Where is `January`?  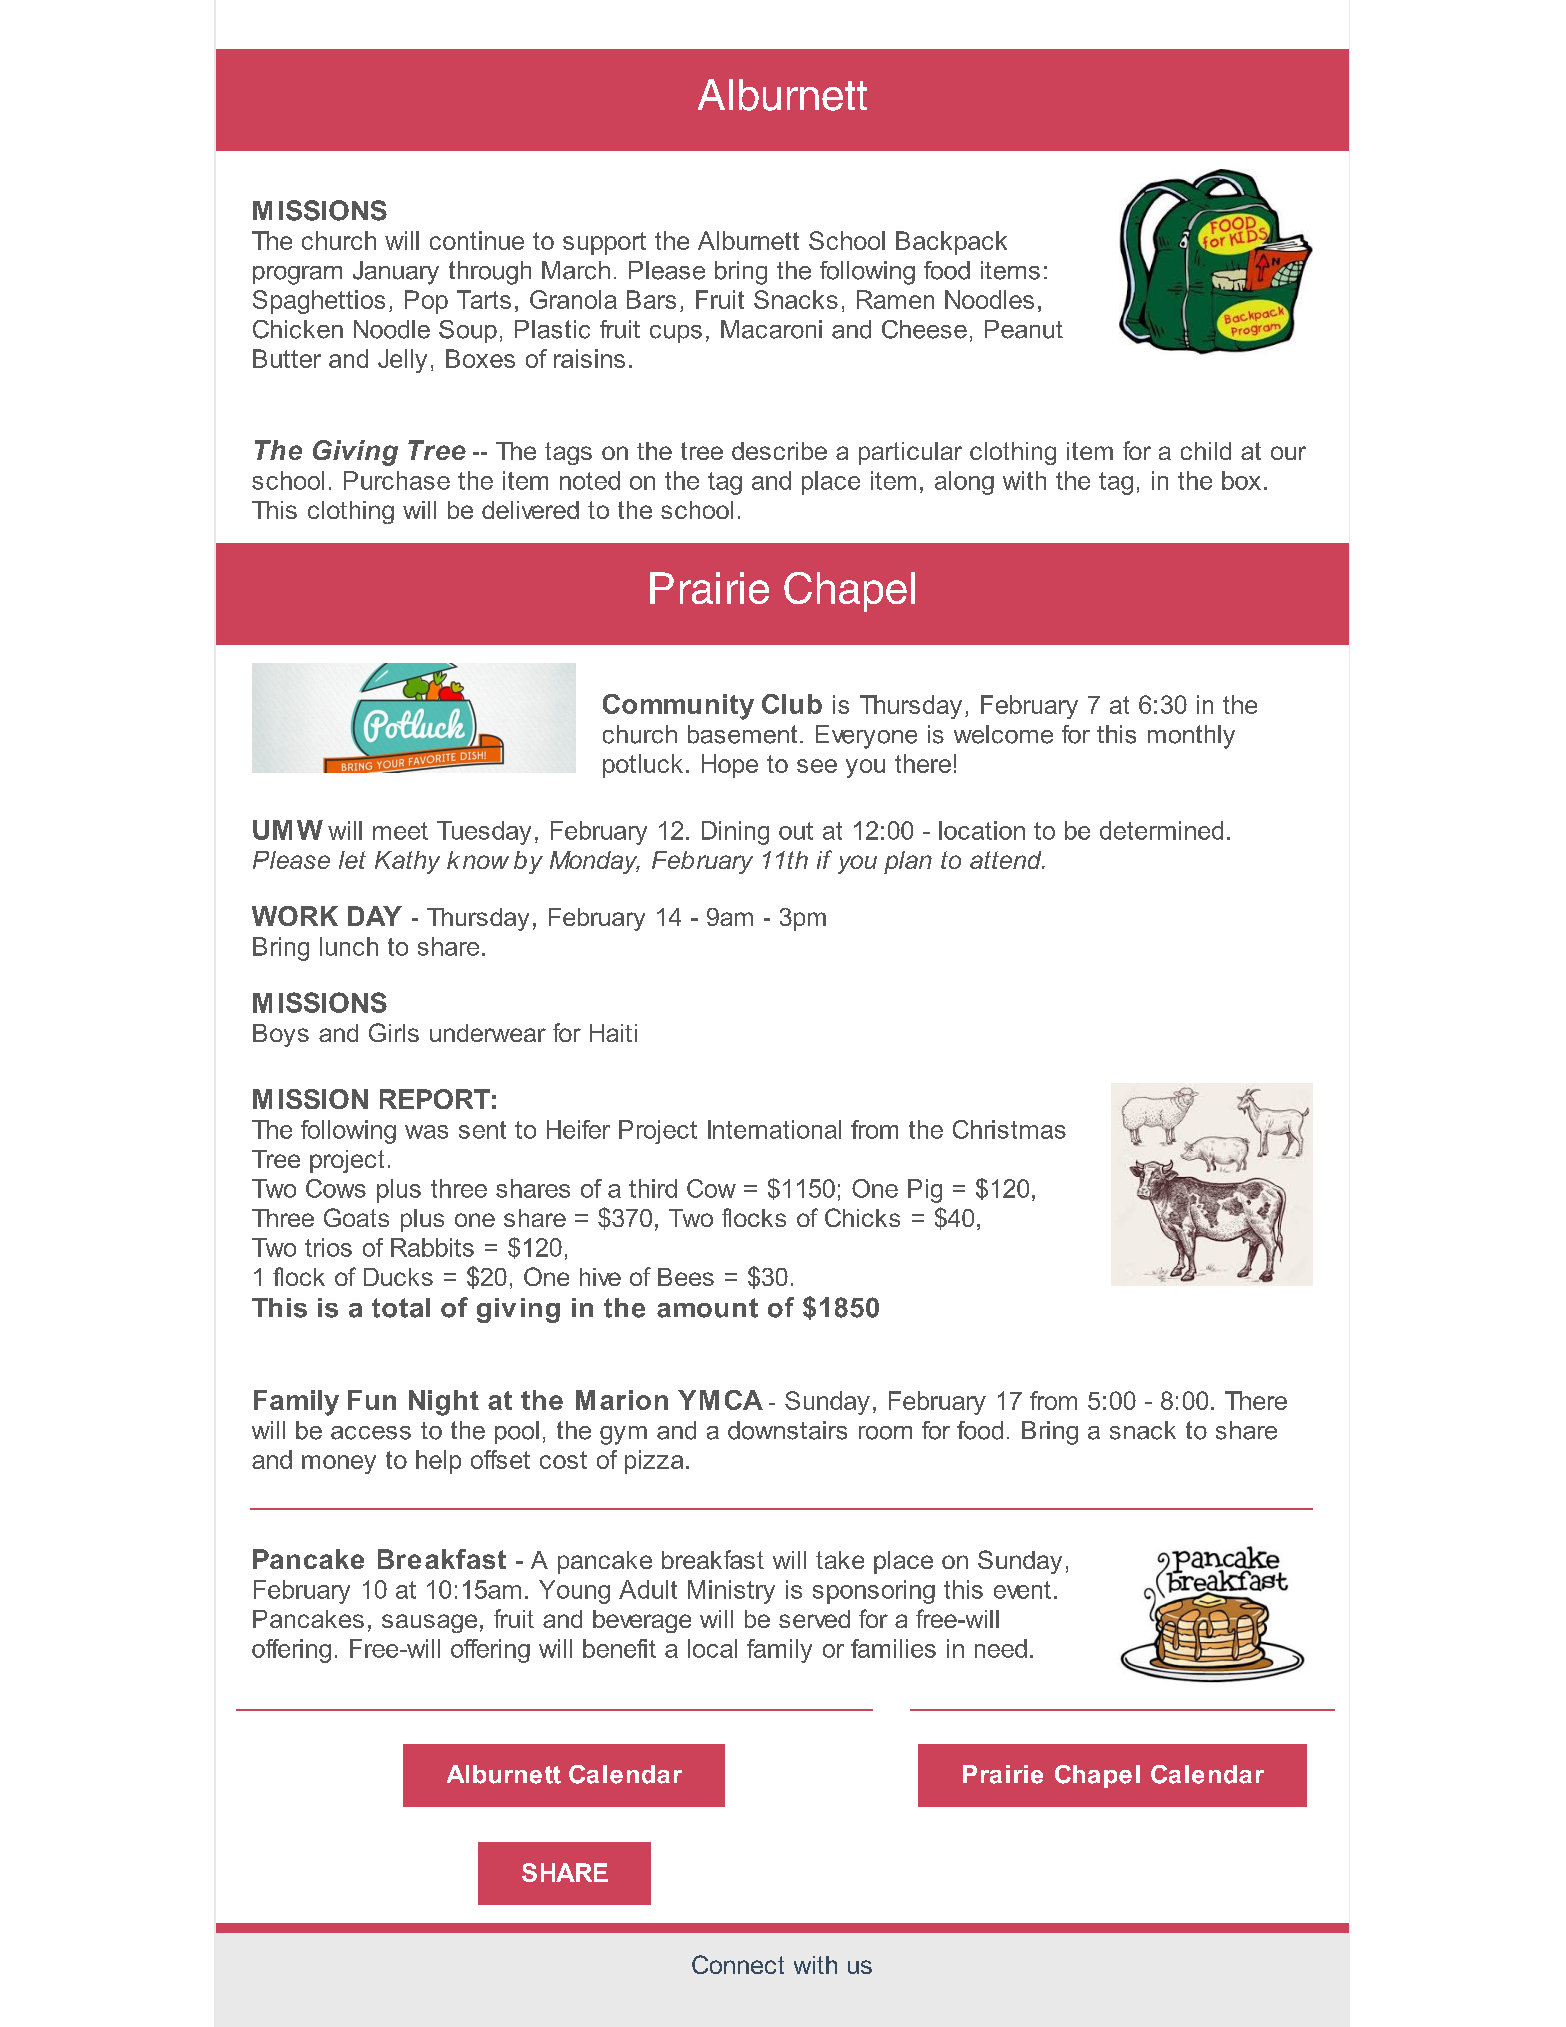
January is located at coordinates (396, 273).
